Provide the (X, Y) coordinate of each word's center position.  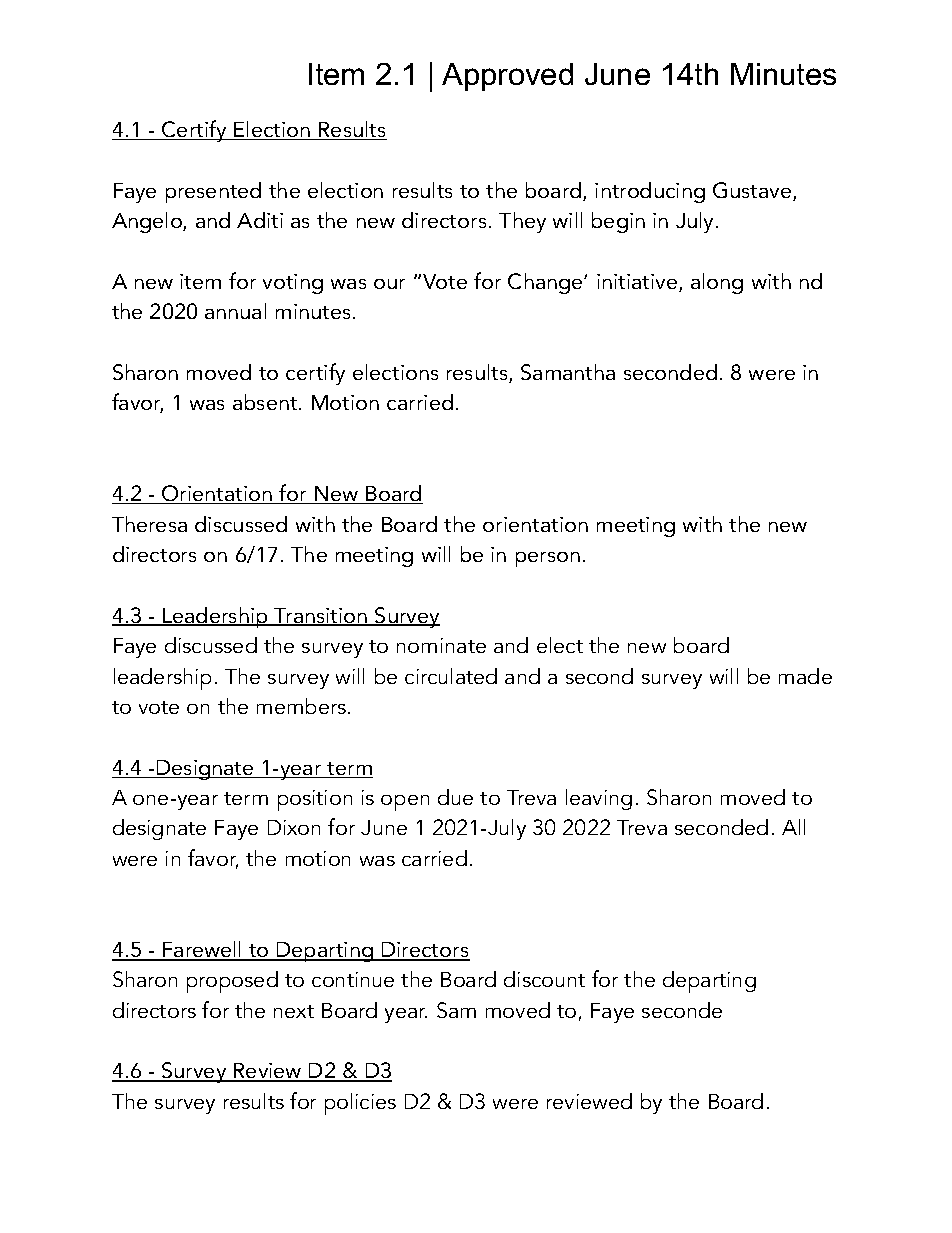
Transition (321, 617)
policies (360, 1104)
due (455, 797)
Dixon (294, 827)
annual (235, 311)
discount (544, 979)
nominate (441, 645)
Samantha (568, 372)
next (294, 1011)
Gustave (753, 191)
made (805, 676)
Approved (507, 77)
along (717, 283)
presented (213, 192)
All (793, 827)
